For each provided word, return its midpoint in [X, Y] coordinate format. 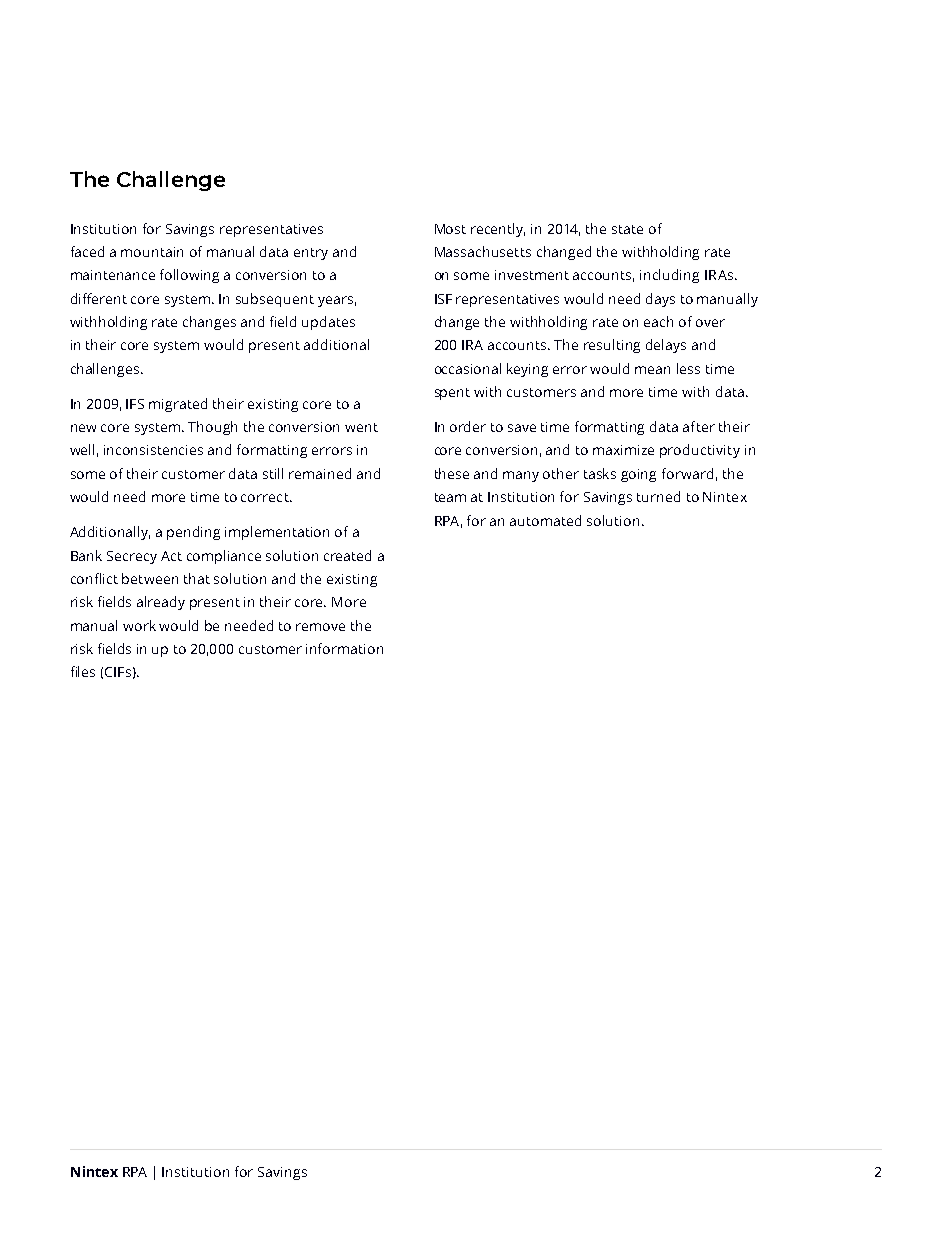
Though [212, 428]
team [450, 497]
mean [652, 370]
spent [452, 394]
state [627, 229]
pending [193, 533]
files [83, 671]
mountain [152, 252]
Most [450, 229]
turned [658, 496]
